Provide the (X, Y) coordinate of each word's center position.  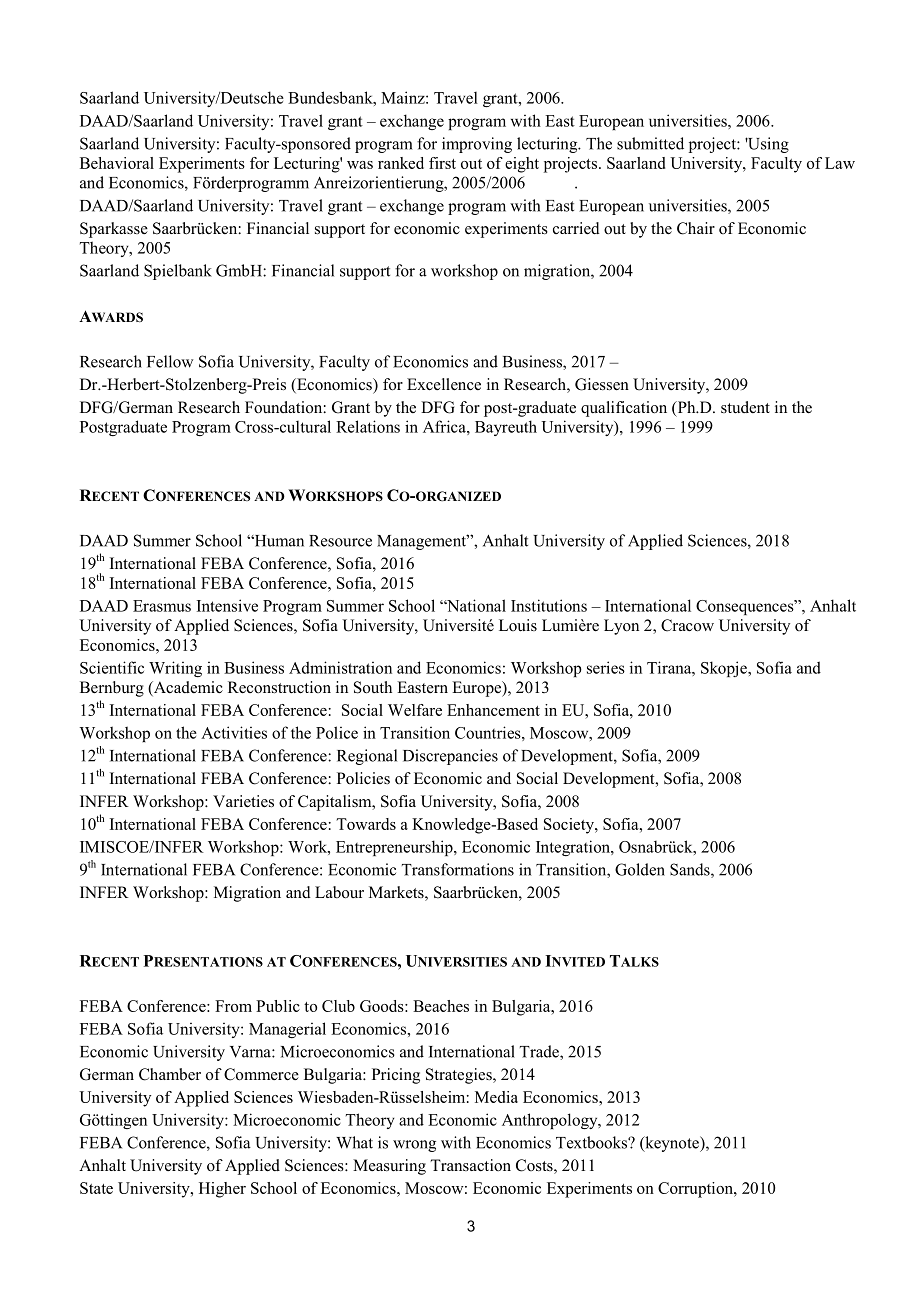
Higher (222, 1190)
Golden (640, 869)
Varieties (243, 801)
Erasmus (162, 606)
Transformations (458, 869)
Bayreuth (506, 428)
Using (767, 145)
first (442, 163)
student (745, 407)
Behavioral (117, 163)
